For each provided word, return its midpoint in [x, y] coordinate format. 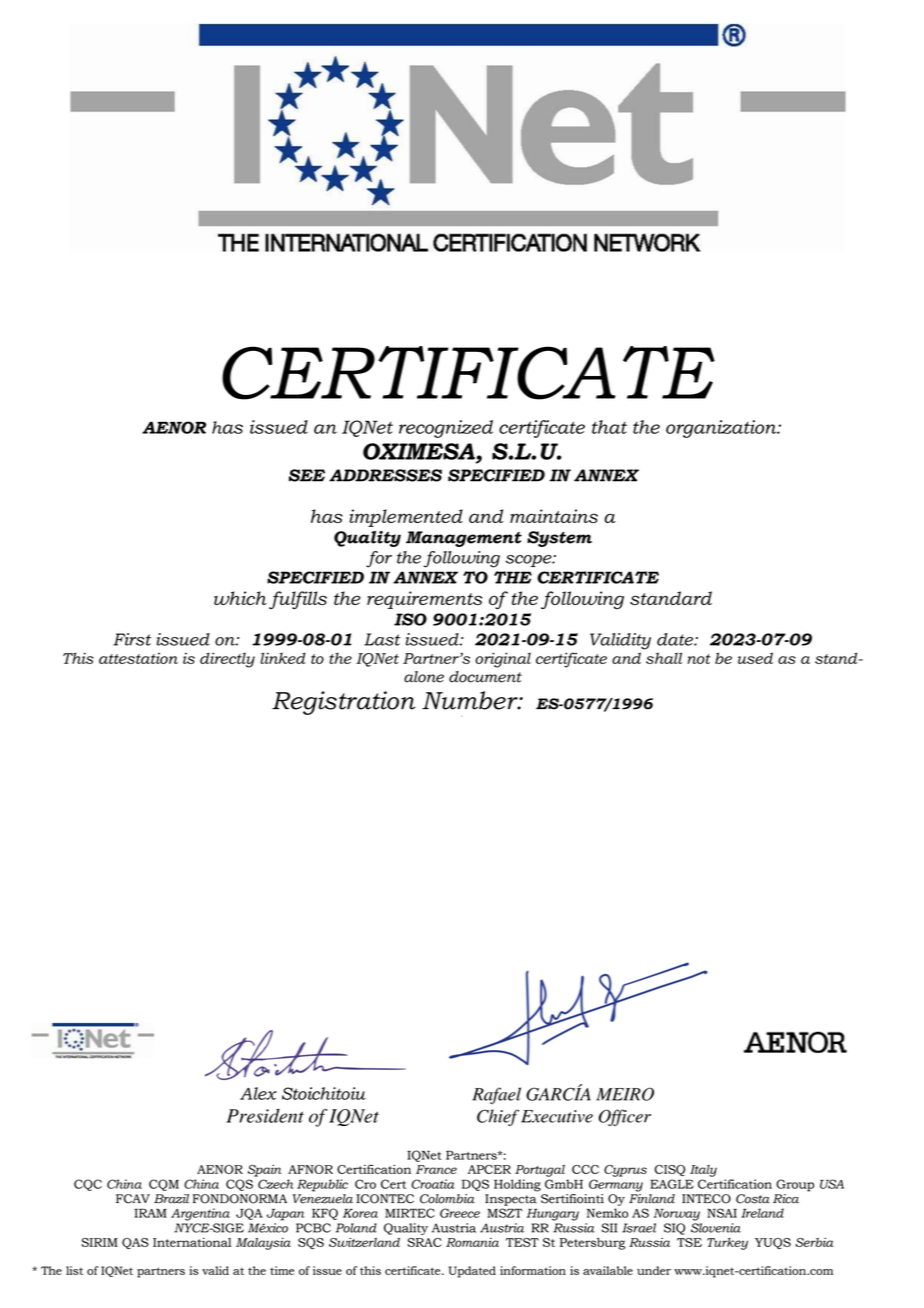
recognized [446, 429]
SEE [307, 475]
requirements [424, 600]
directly [227, 660]
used [755, 658]
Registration [343, 703]
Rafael [496, 1095]
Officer [625, 1117]
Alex [258, 1093]
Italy [703, 1171]
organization [722, 429]
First [132, 639]
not [699, 659]
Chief [498, 1117]
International [192, 1242]
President [265, 1116]
